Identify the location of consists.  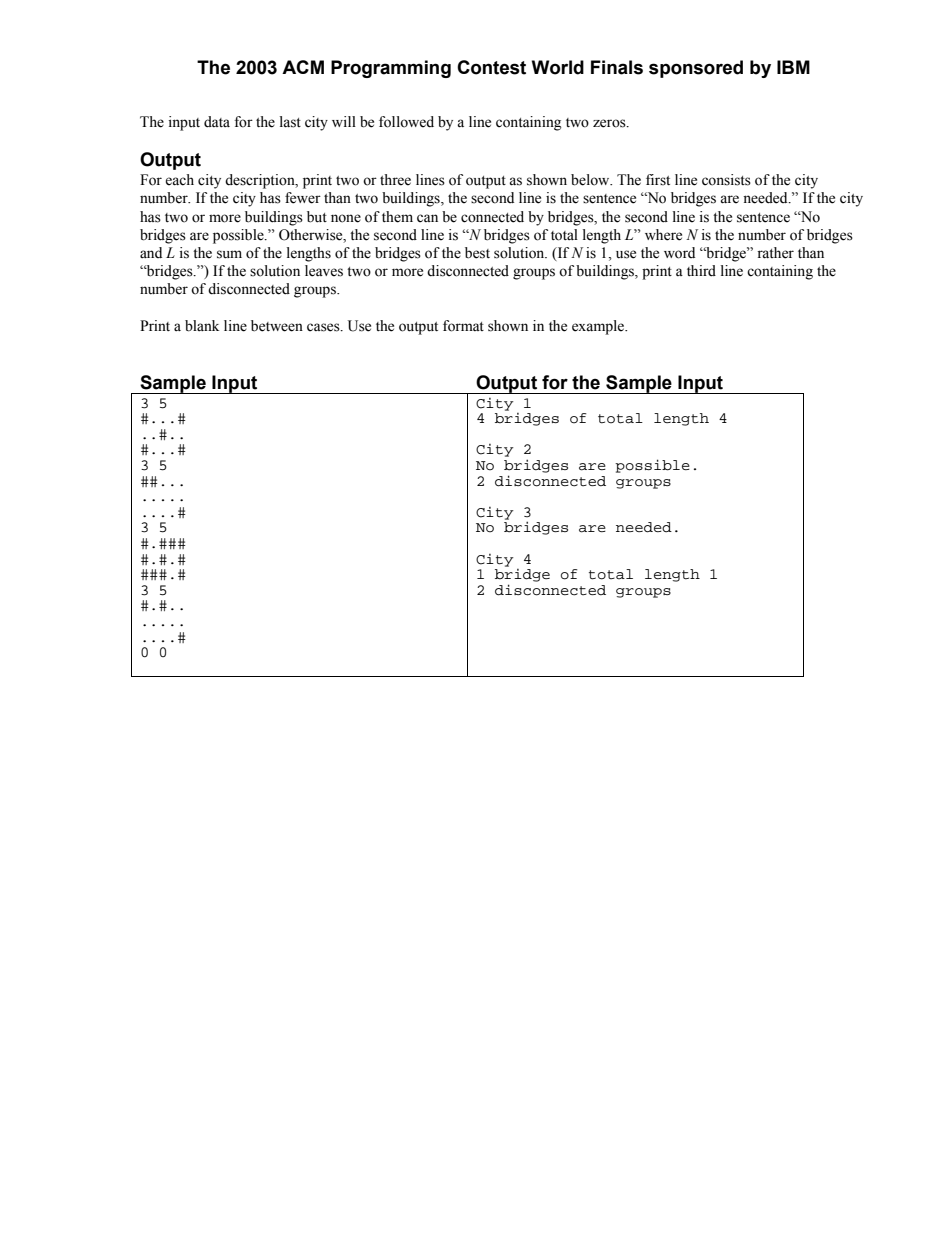
(726, 180).
